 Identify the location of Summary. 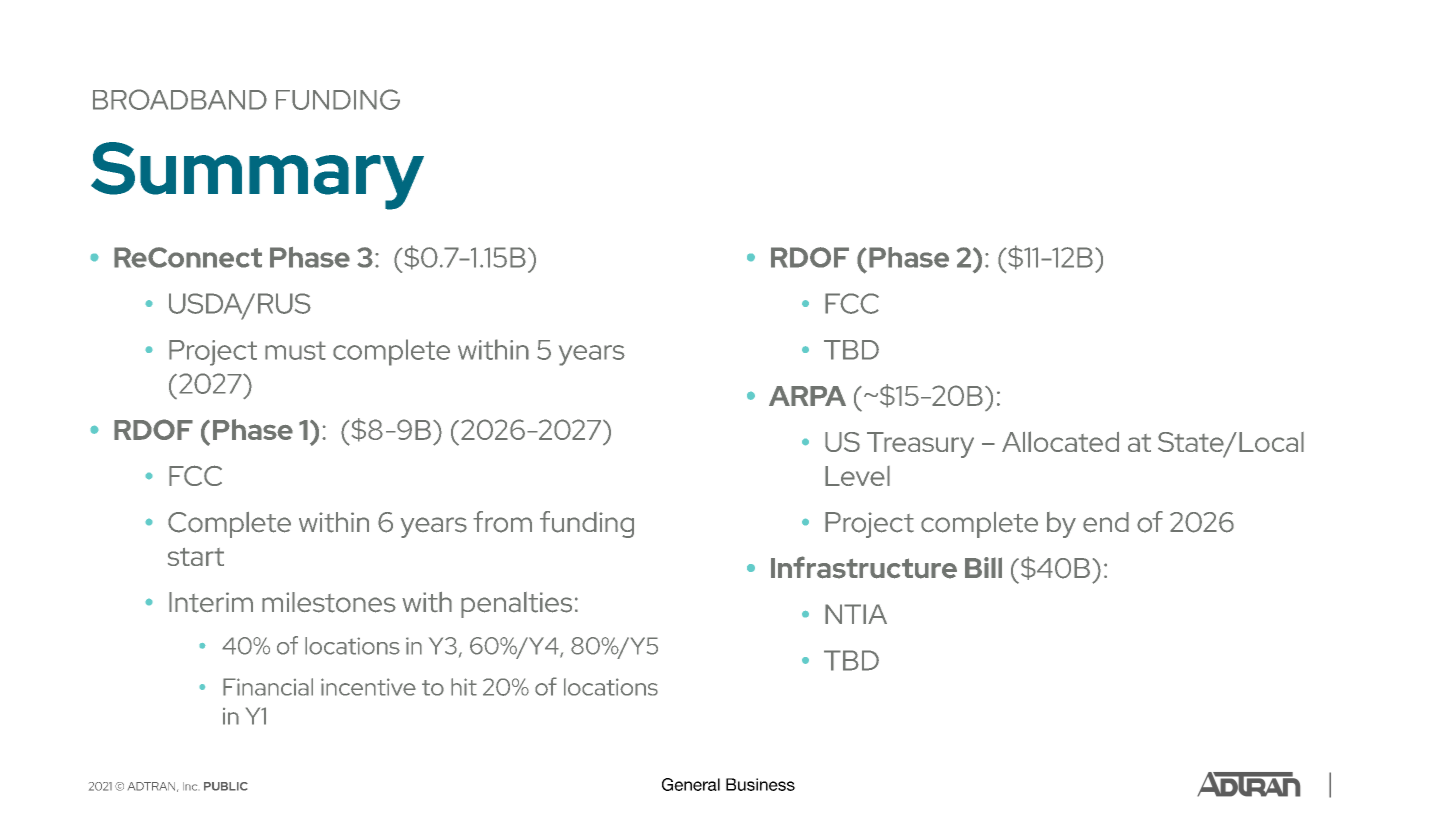
(257, 176).
